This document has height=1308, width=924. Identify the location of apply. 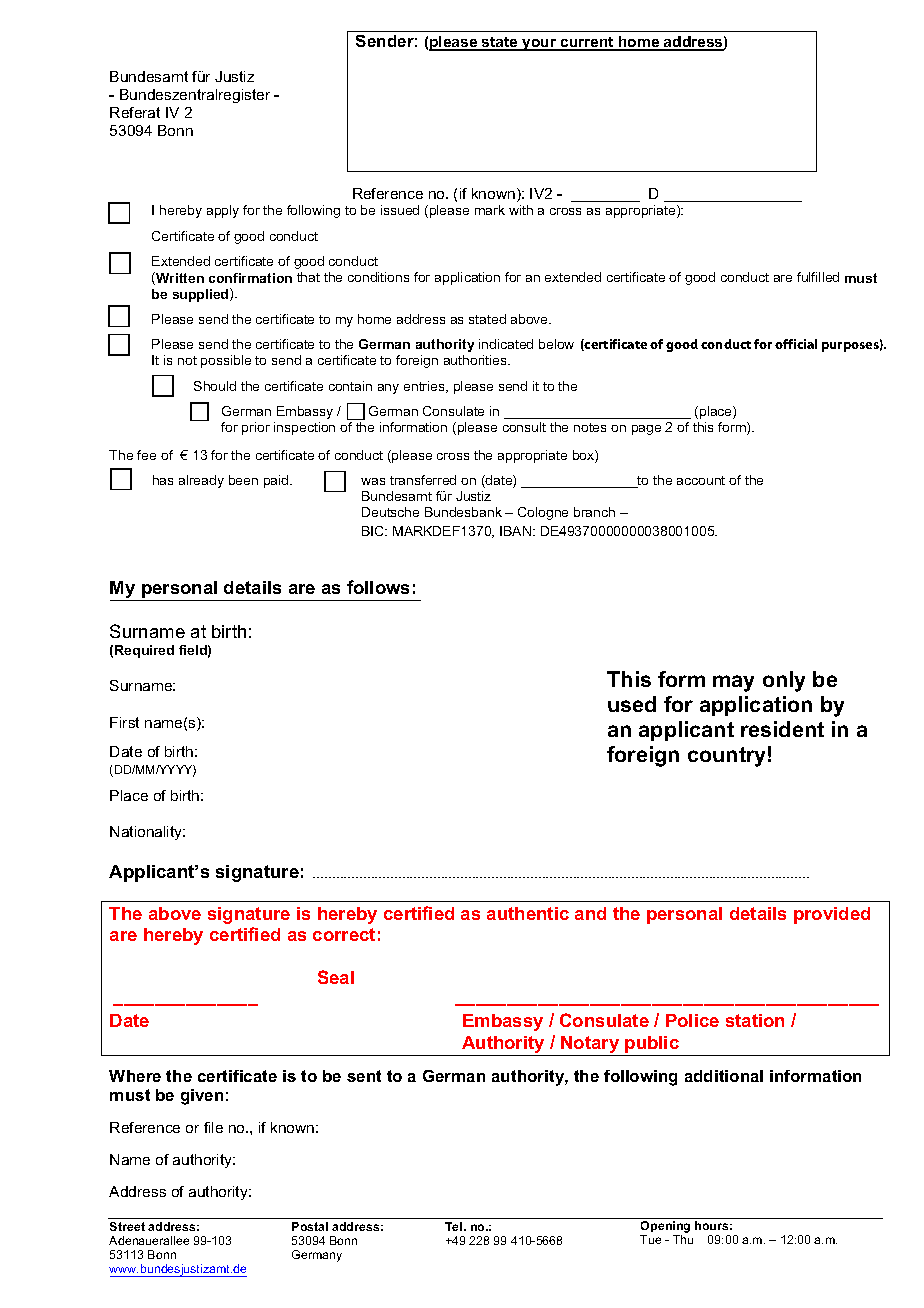
(223, 211).
